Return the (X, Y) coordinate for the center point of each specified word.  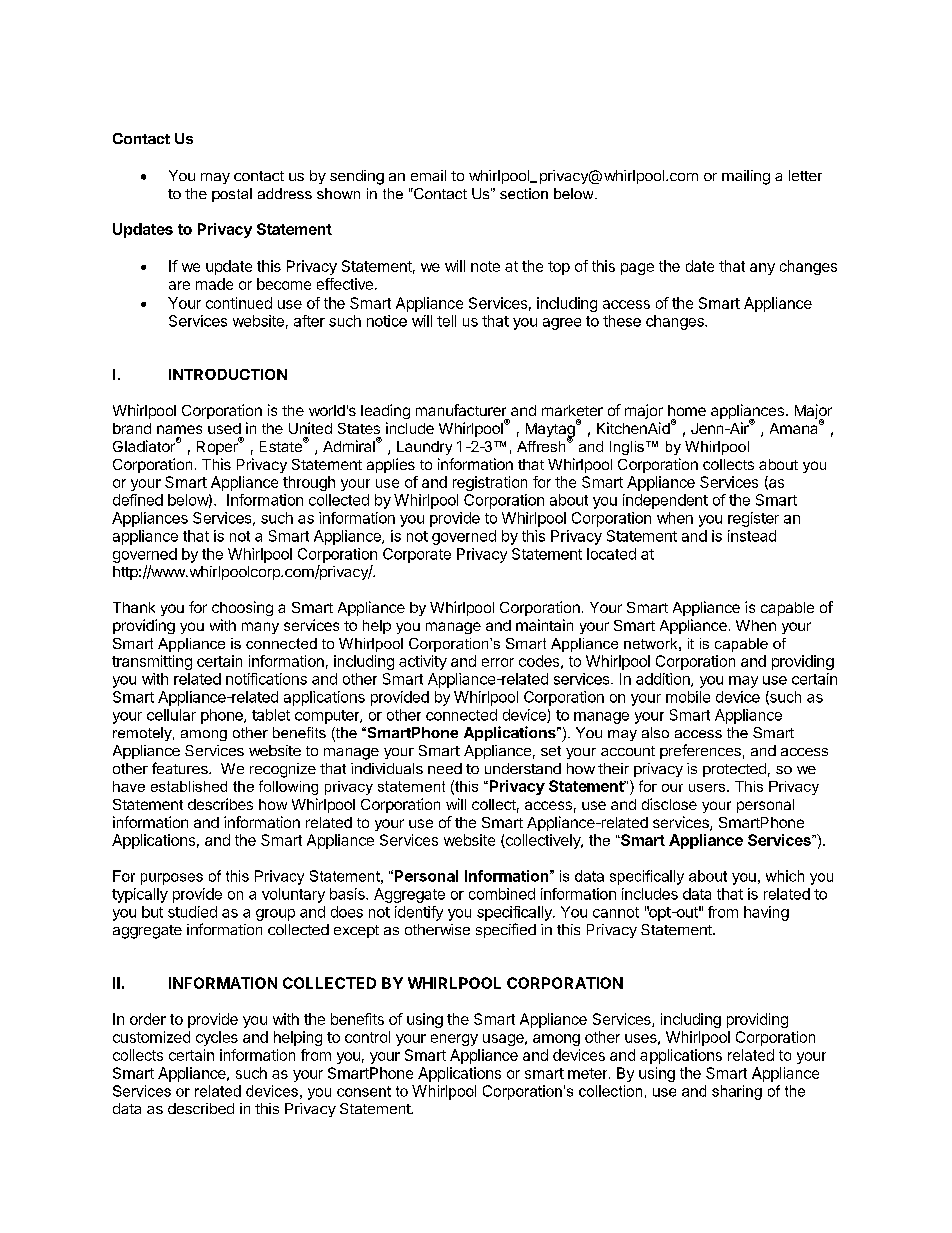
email (428, 175)
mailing (746, 177)
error (498, 662)
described (201, 1108)
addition (664, 680)
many (260, 628)
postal (232, 195)
